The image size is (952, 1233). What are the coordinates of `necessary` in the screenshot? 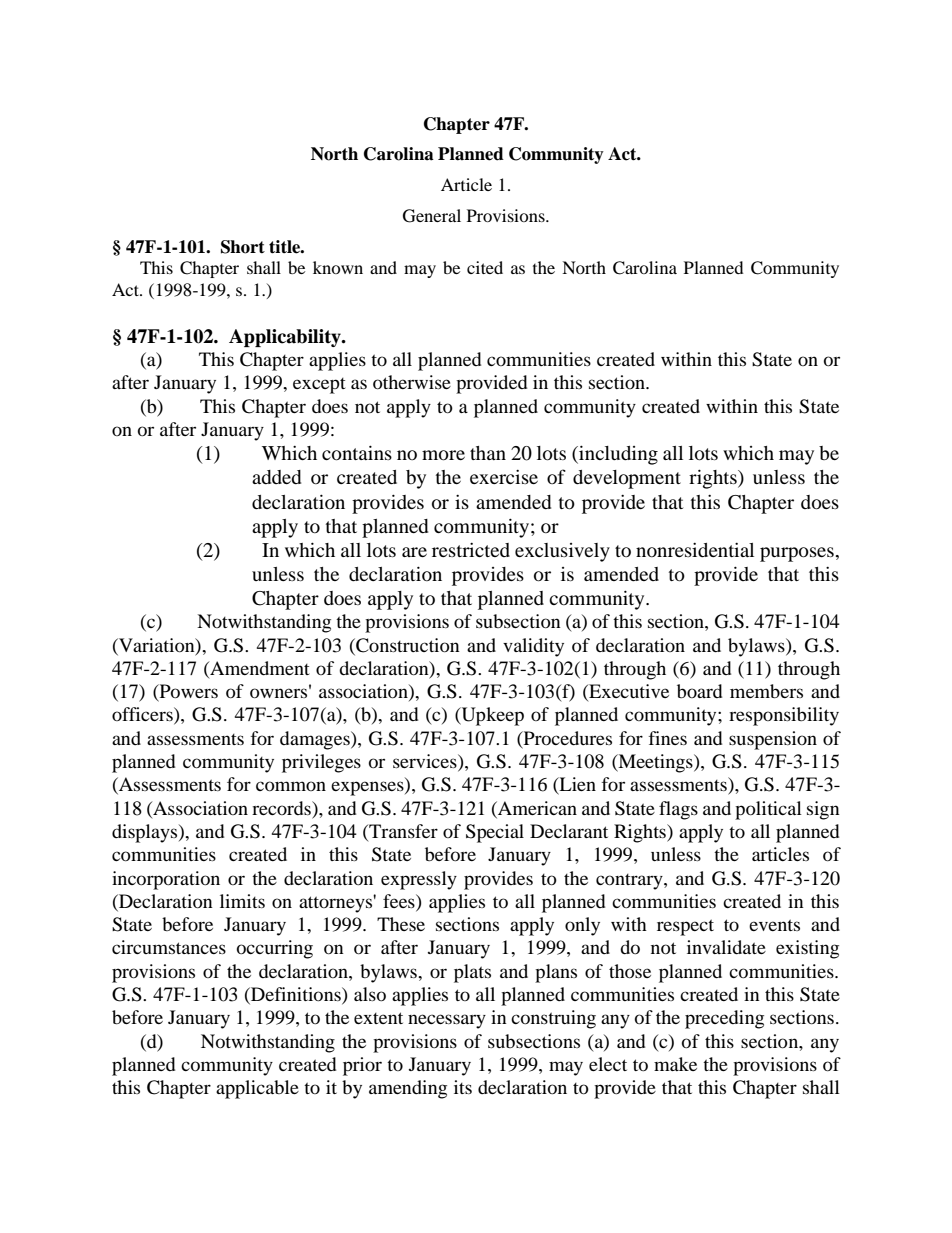 It's located at (447, 1021).
